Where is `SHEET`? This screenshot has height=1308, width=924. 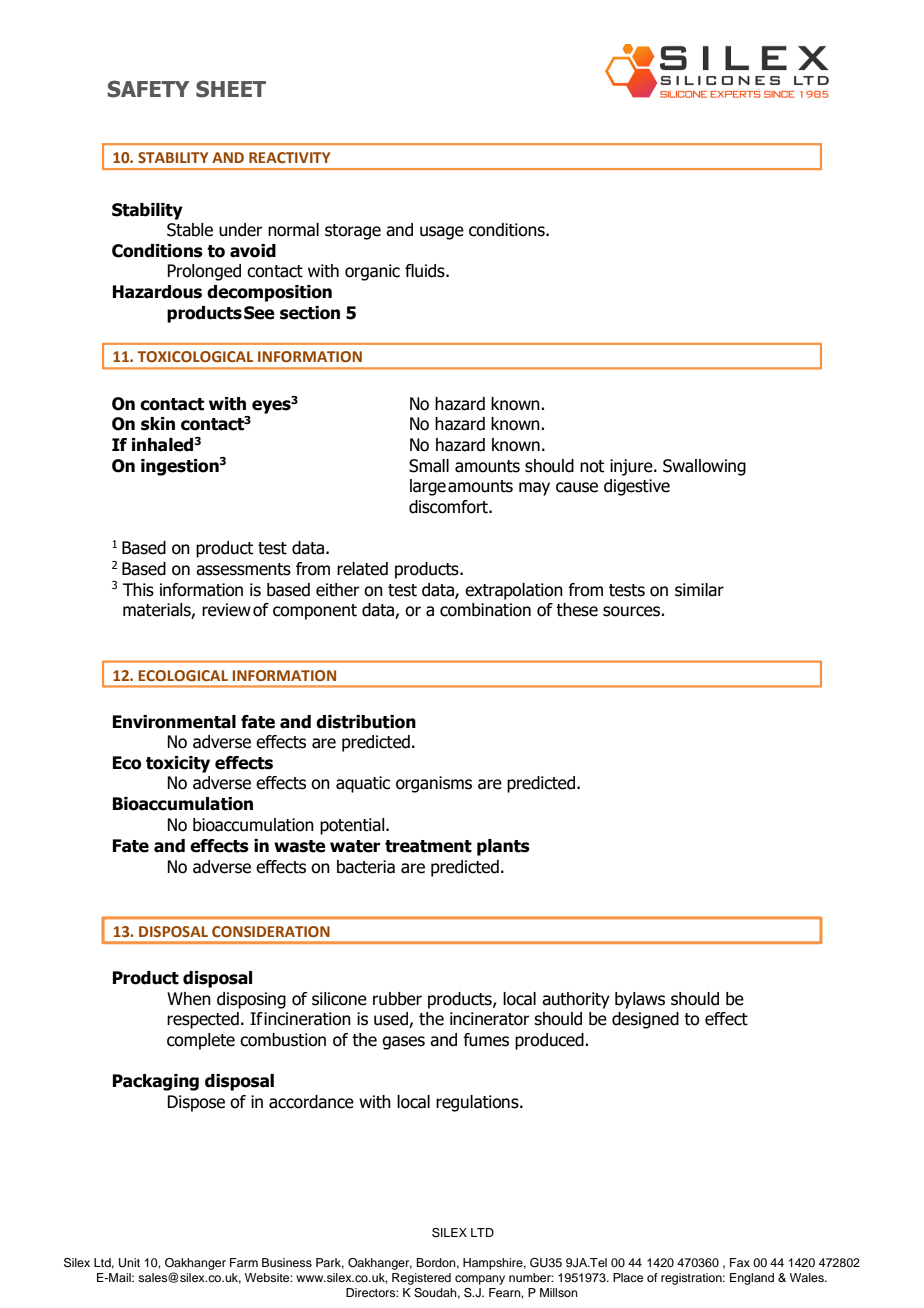 SHEET is located at coordinates (231, 89).
